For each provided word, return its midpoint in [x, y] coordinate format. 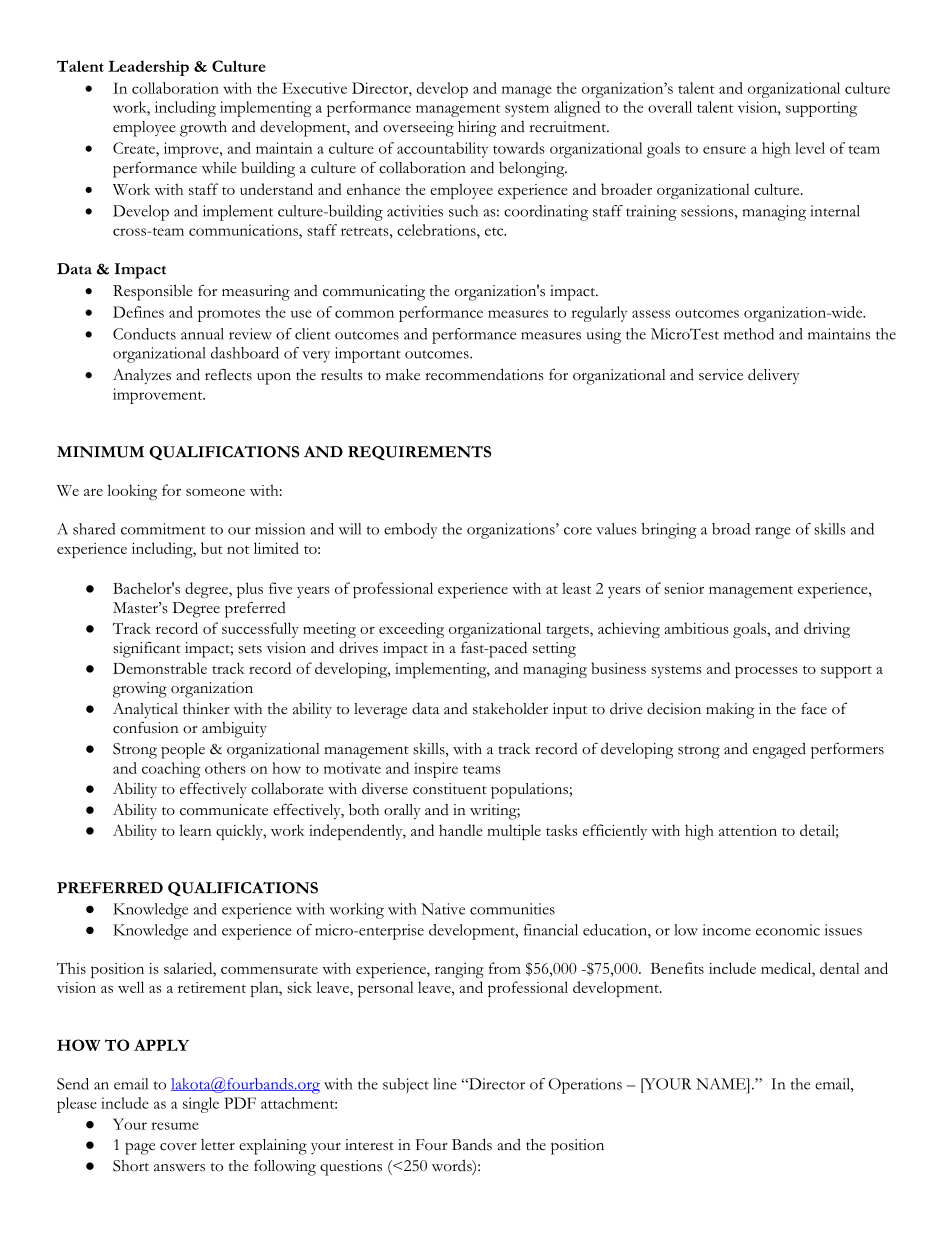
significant [147, 650]
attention [748, 830]
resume [175, 1126]
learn [195, 830]
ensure [724, 150]
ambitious [696, 628]
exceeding [411, 630]
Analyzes [142, 376]
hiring [477, 129]
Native [443, 909]
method [749, 334]
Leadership [148, 68]
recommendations [484, 374]
